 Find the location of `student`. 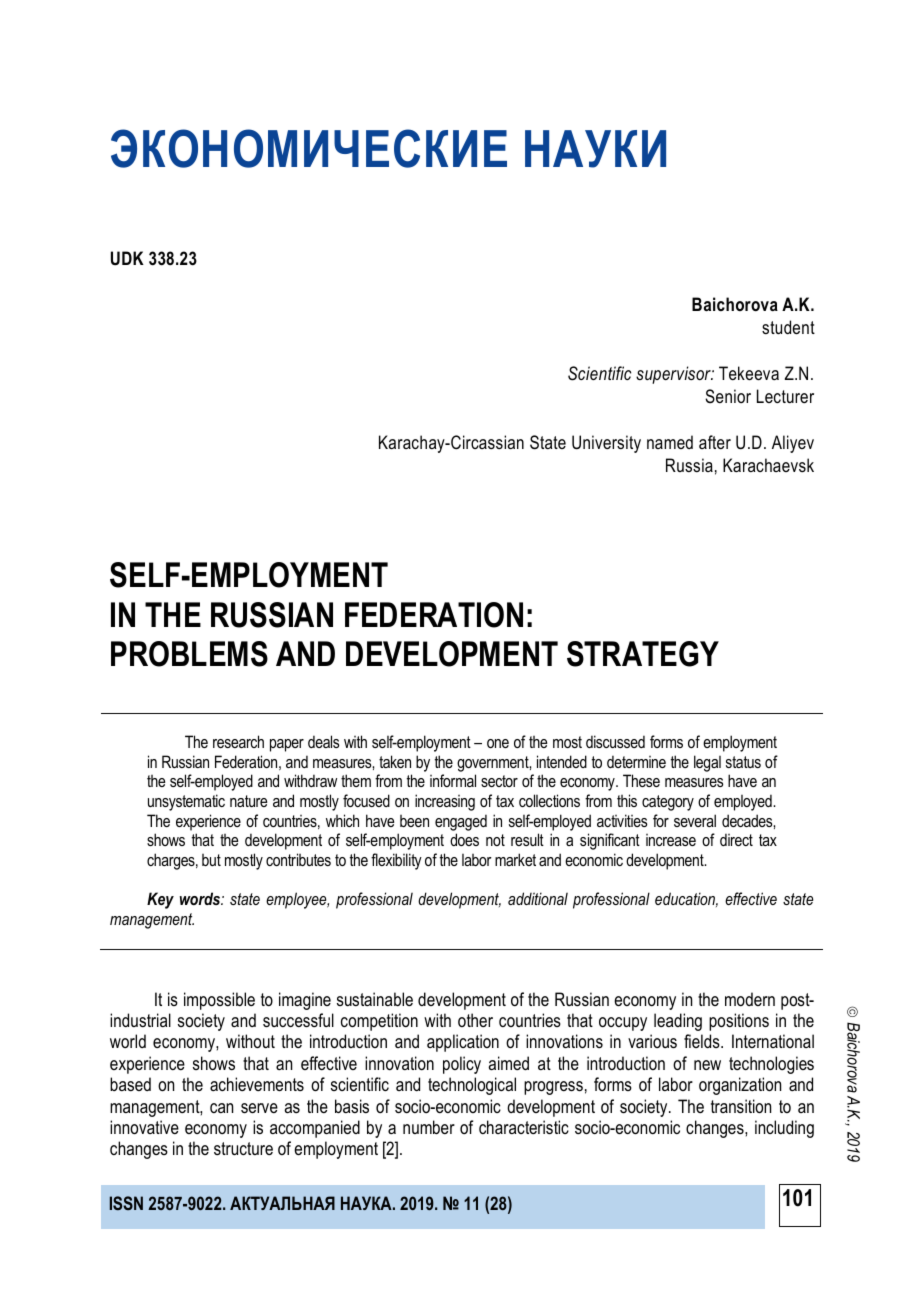

student is located at coordinates (788, 327).
